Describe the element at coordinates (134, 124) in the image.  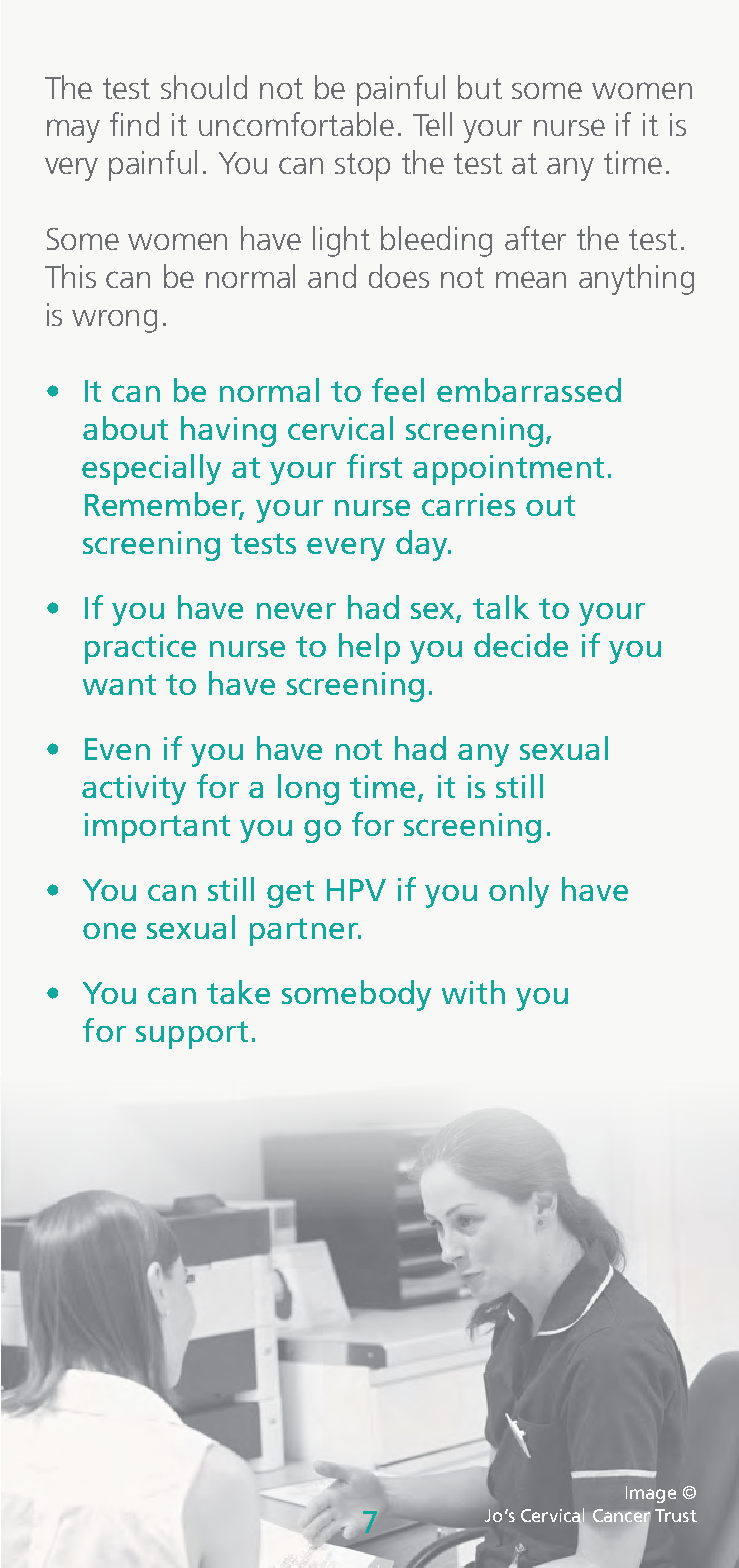
I see `find` at that location.
